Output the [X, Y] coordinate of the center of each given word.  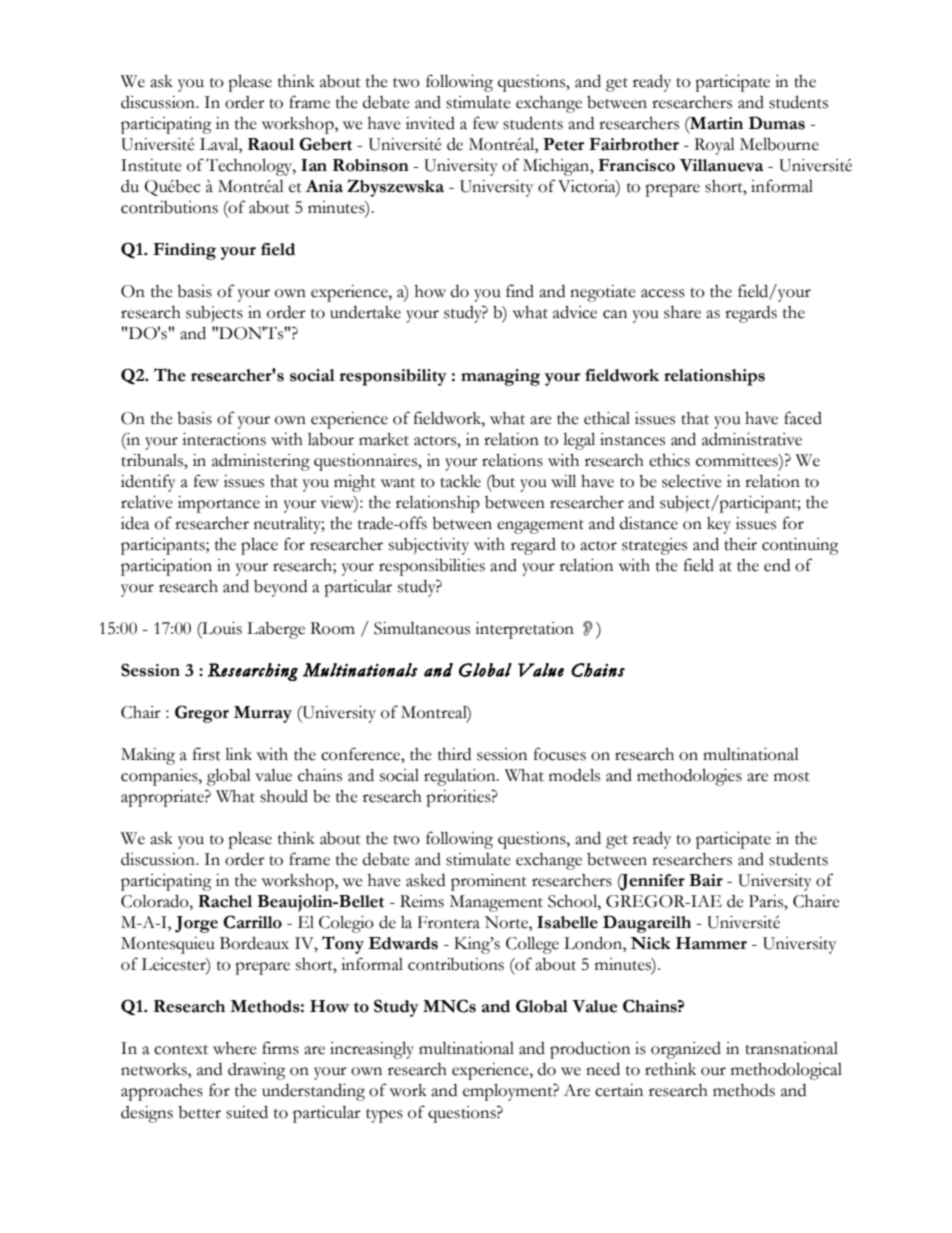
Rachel [225, 901]
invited [430, 123]
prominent [489, 882]
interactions [224, 439]
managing [500, 377]
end [777, 565]
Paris [767, 901]
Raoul [271, 144]
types [384, 1116]
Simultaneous [422, 628]
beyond [280, 588]
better [199, 1112]
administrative [752, 439]
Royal [714, 146]
